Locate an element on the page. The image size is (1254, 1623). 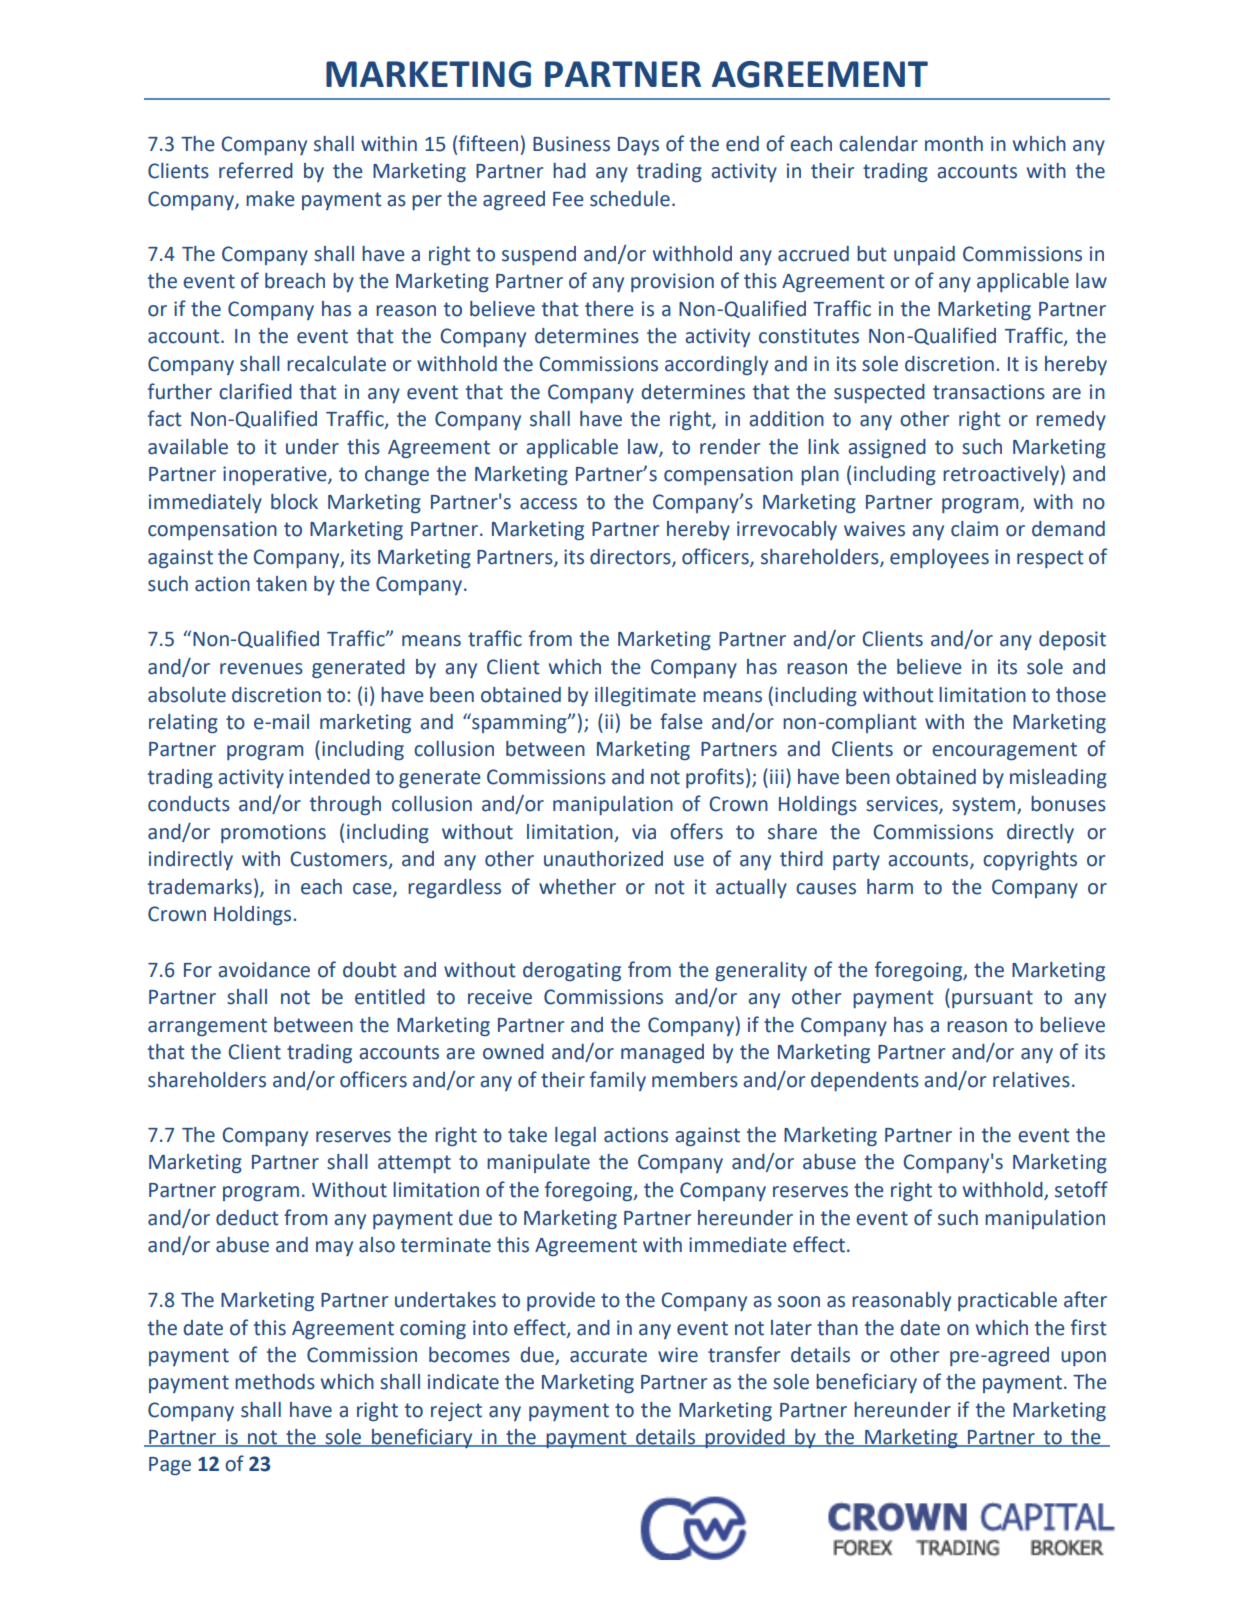
methods is located at coordinates (275, 1382).
